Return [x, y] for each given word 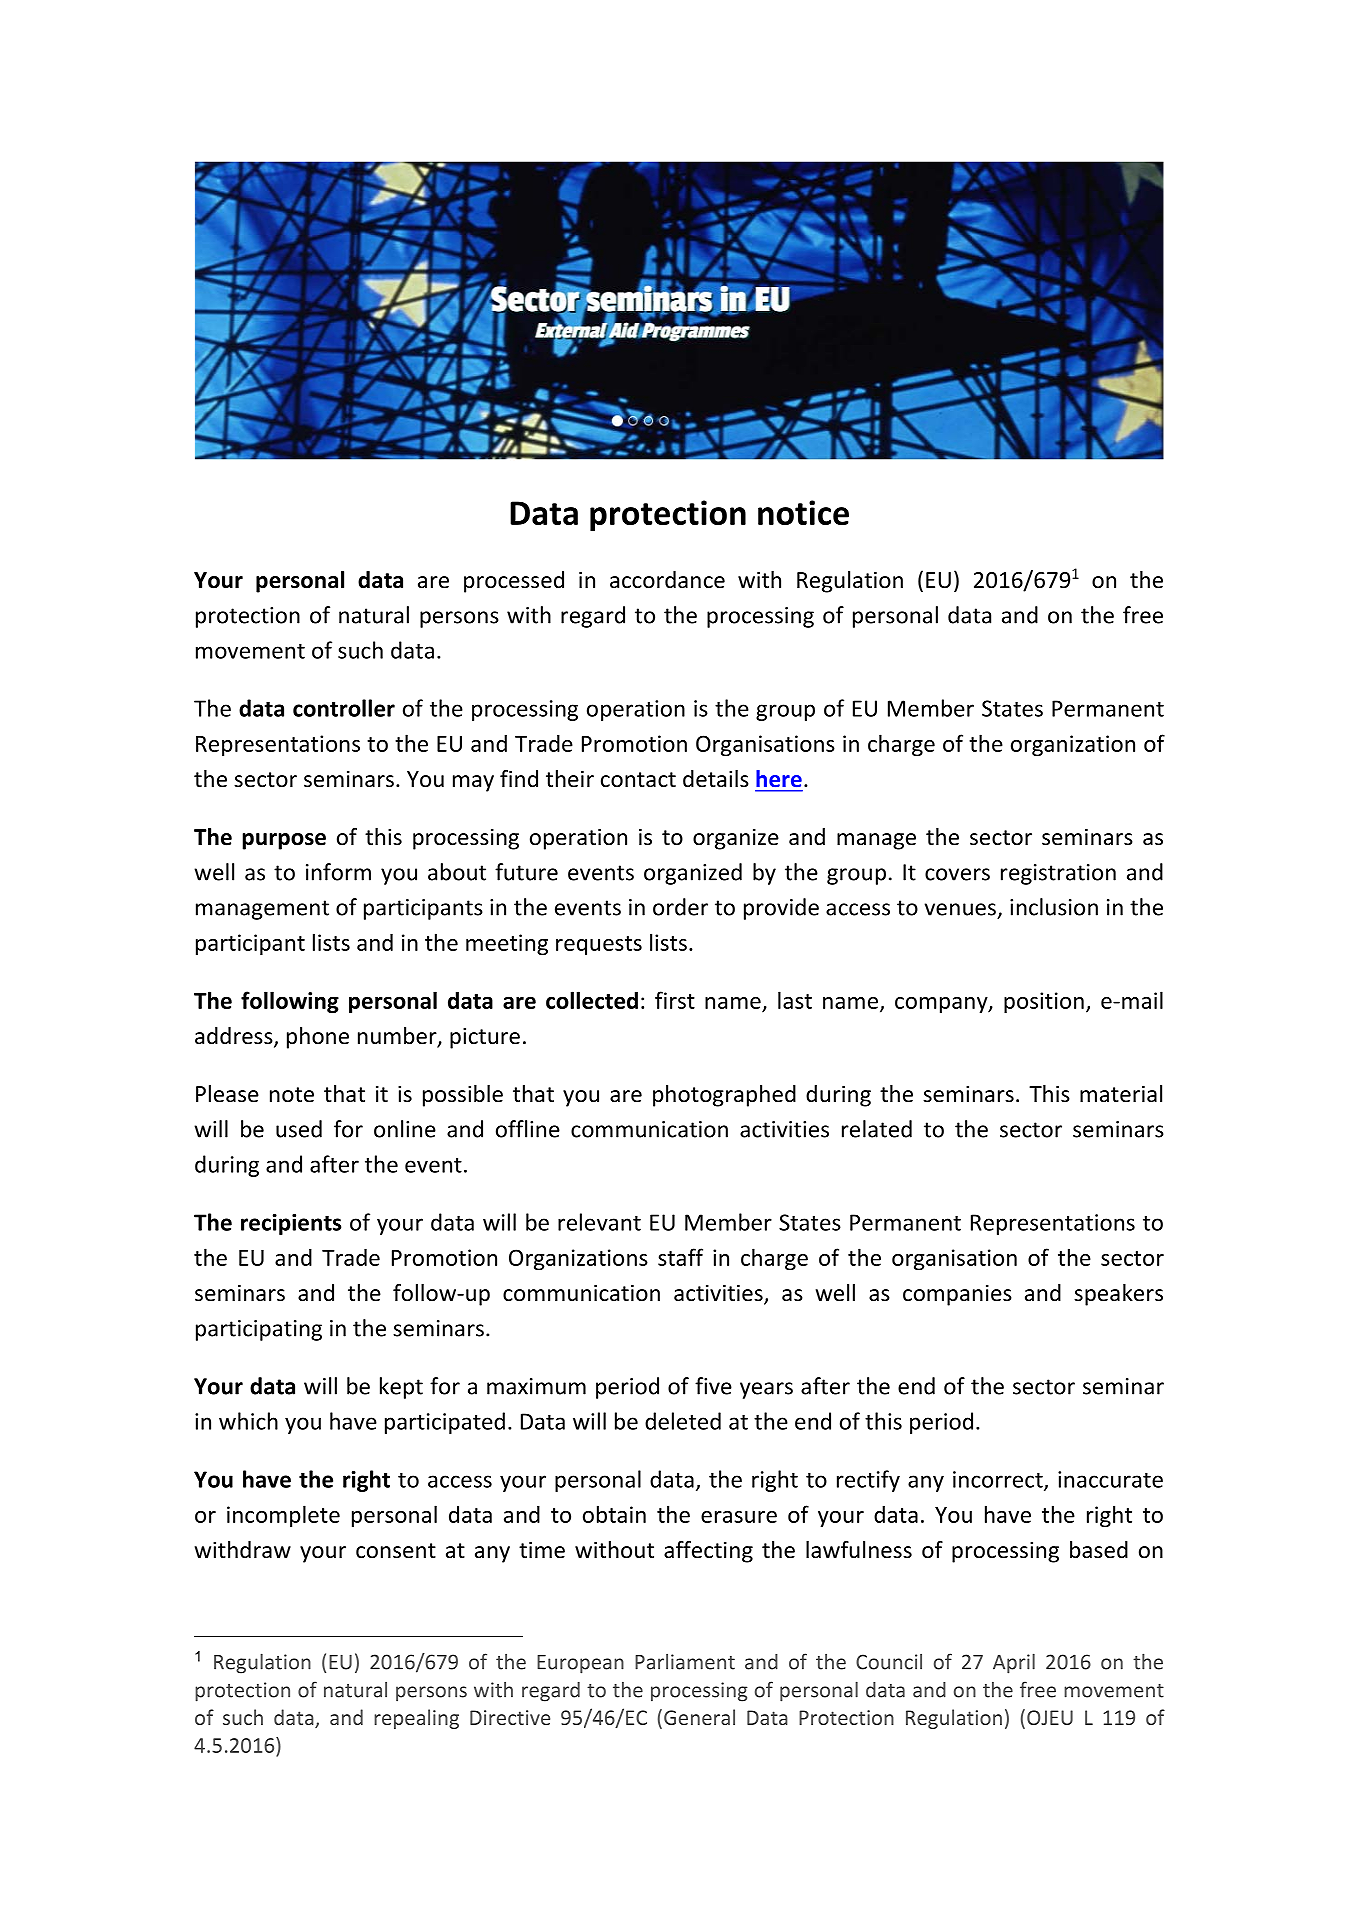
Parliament [685, 1662]
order [680, 907]
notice [803, 512]
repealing [416, 1719]
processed [514, 582]
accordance [667, 580]
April [1014, 1663]
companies [957, 1295]
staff [680, 1257]
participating [259, 1330]
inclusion [1054, 907]
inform [338, 872]
